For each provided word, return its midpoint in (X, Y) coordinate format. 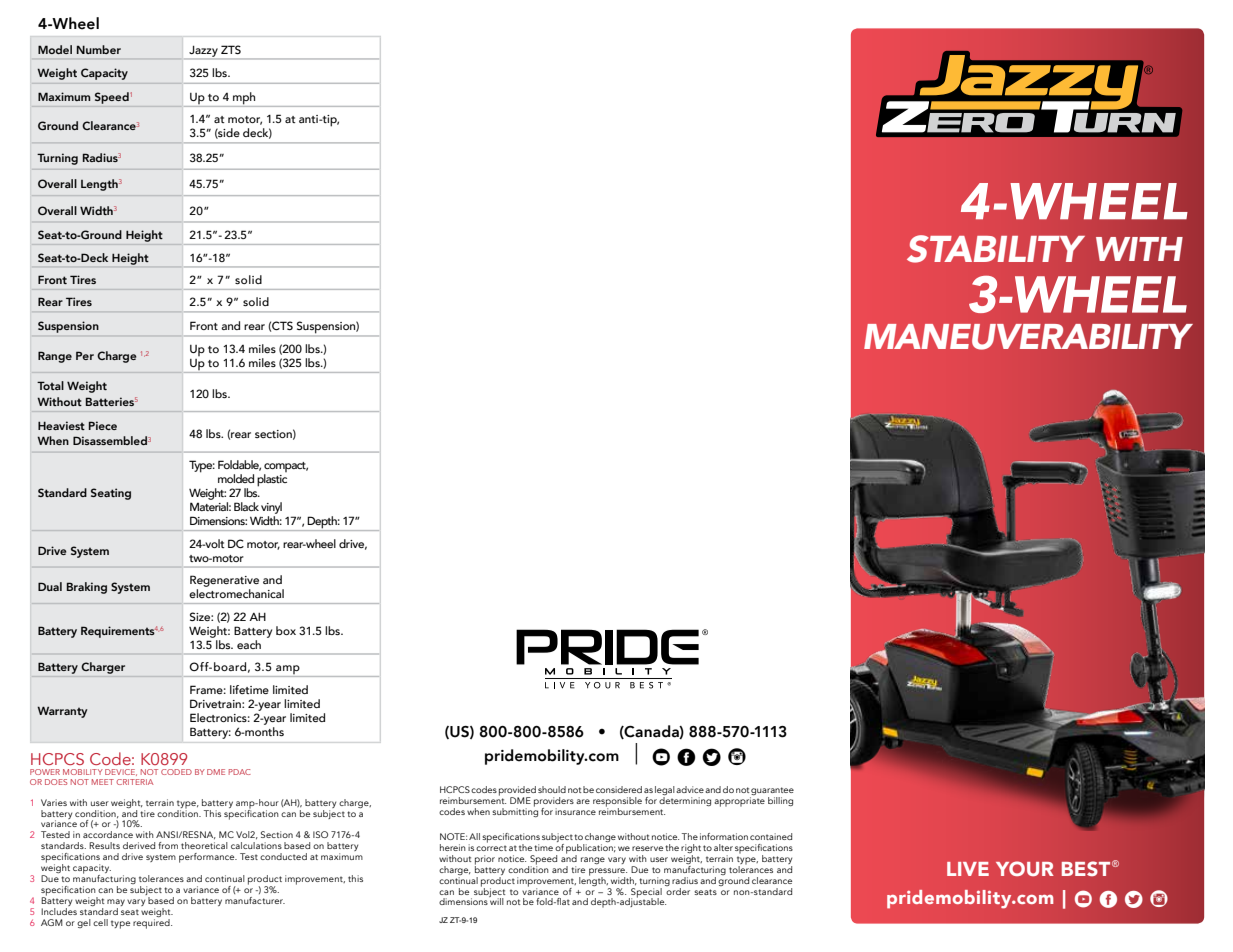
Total (50, 385)
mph (244, 98)
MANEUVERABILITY (1028, 337)
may (116, 902)
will (496, 900)
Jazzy (203, 52)
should (552, 789)
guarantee (772, 792)
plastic (272, 480)
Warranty (62, 712)
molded (236, 478)
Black (246, 506)
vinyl (271, 508)
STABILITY (996, 249)
